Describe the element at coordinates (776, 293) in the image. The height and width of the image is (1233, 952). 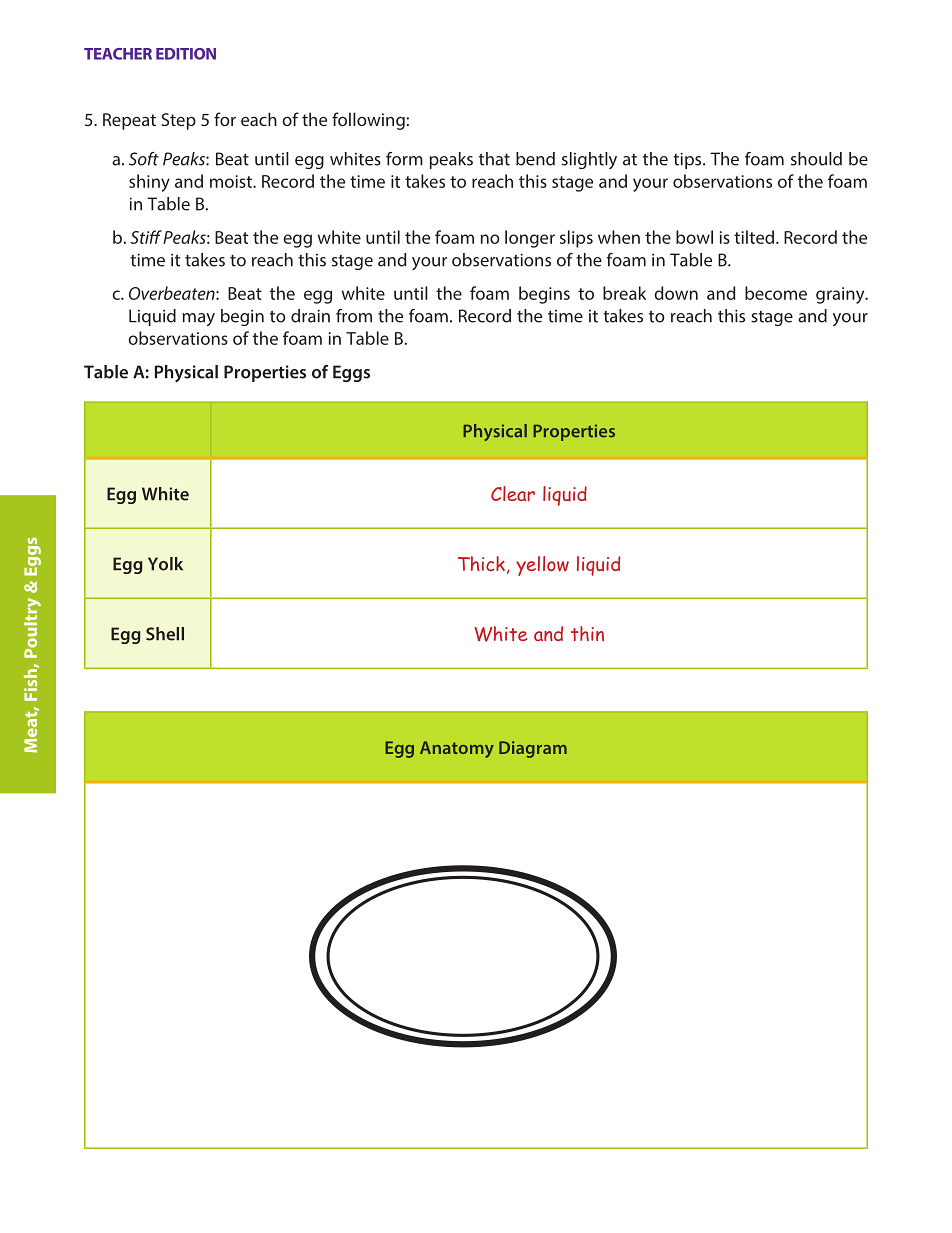
I see `become` at that location.
